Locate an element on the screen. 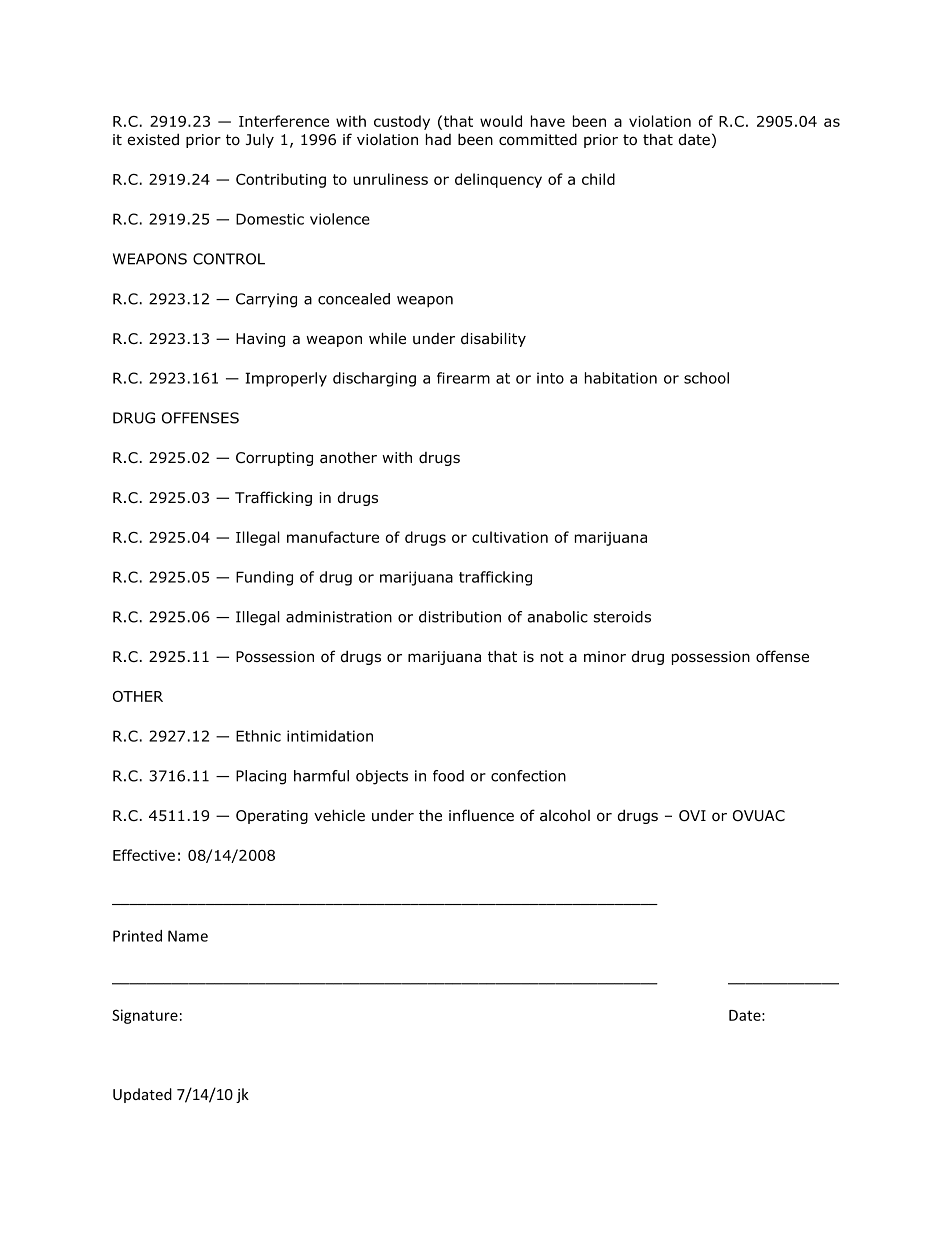 The width and height of the screenshot is (952, 1233). school is located at coordinates (706, 378).
